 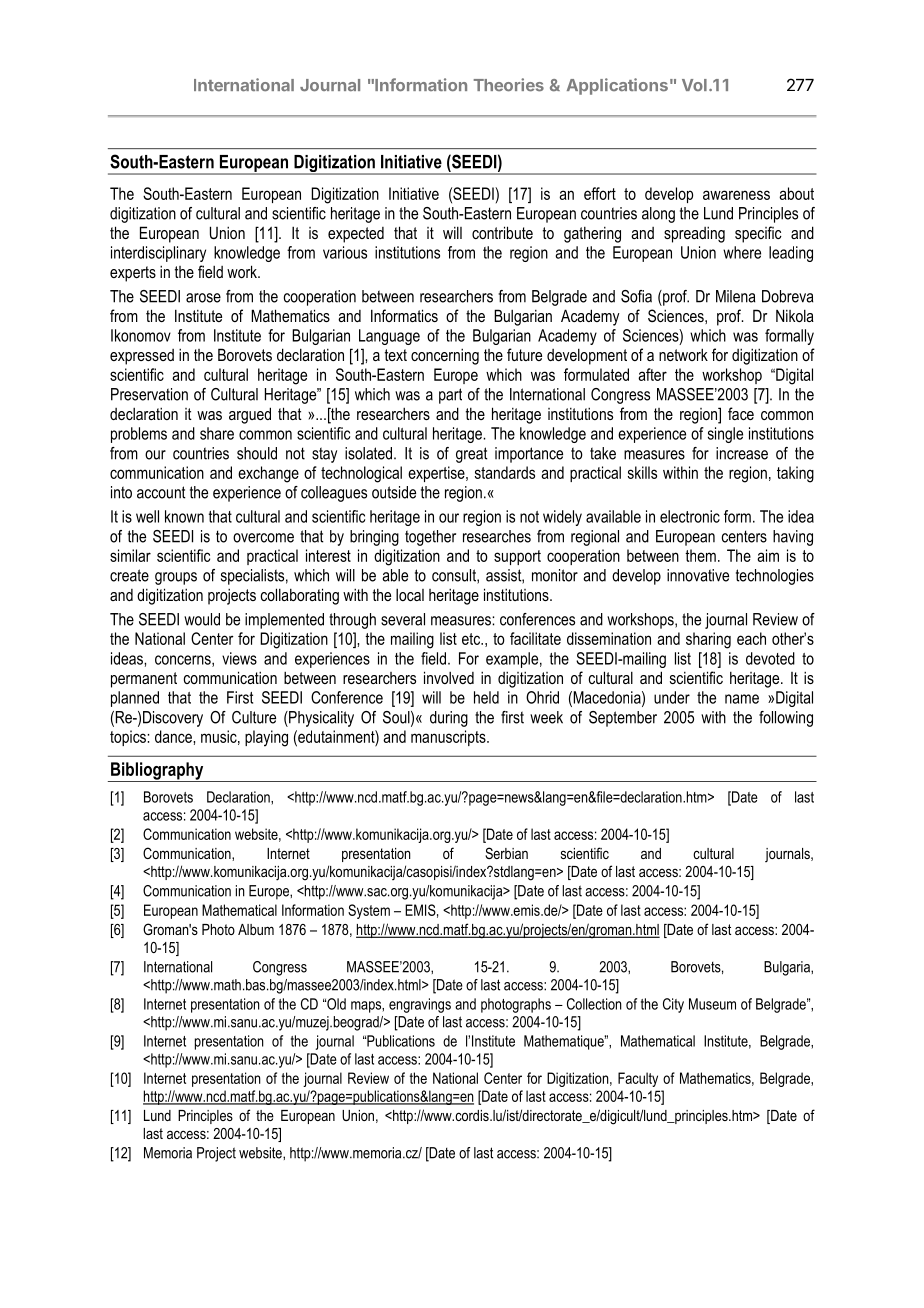 What do you see at coordinates (617, 86) in the image?
I see `Applications` at bounding box center [617, 86].
